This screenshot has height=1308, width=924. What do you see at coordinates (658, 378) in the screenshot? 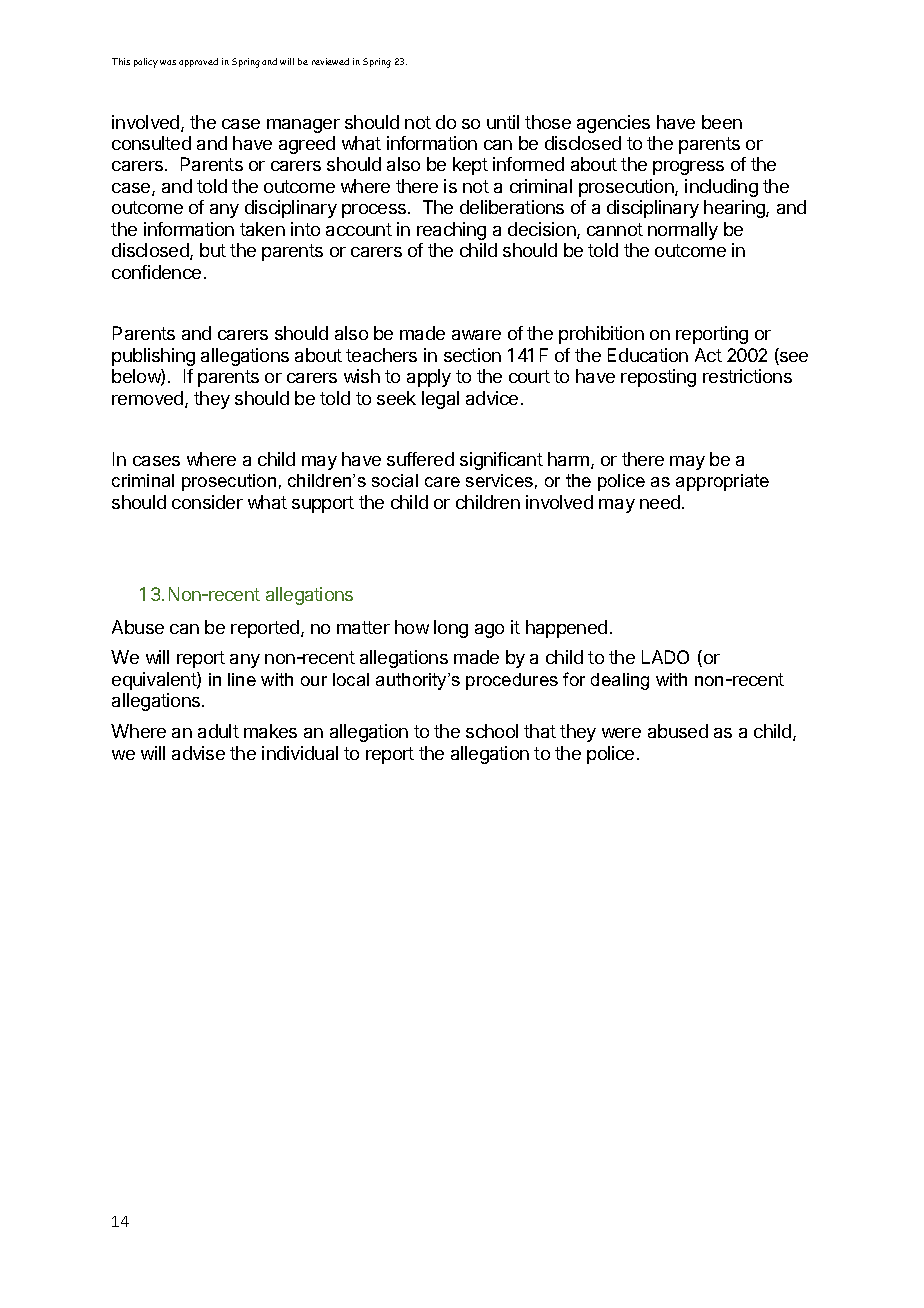
I see `reposting` at bounding box center [658, 378].
